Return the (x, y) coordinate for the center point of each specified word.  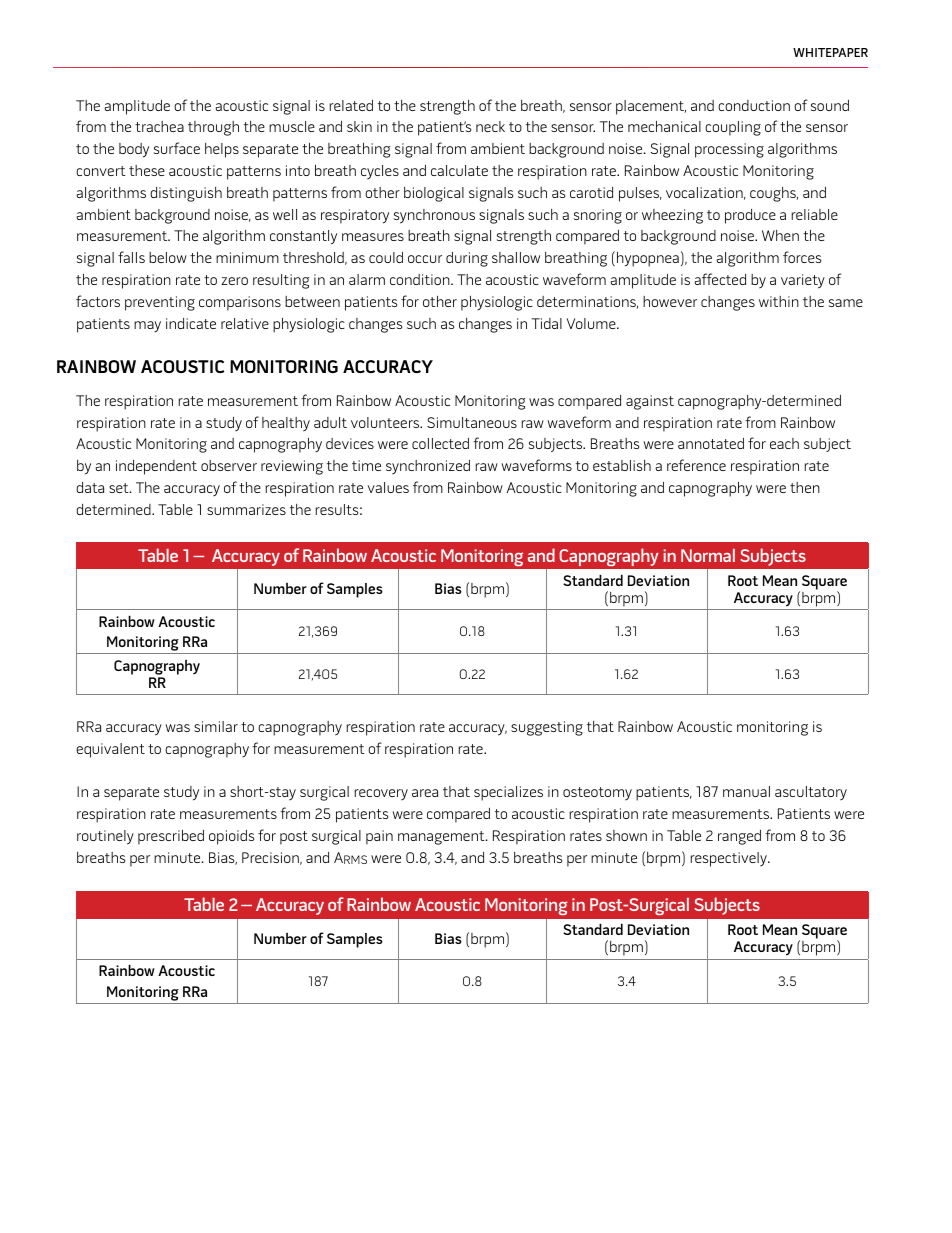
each (784, 443)
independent (156, 467)
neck (490, 126)
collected (440, 443)
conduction (754, 105)
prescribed (171, 837)
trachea (159, 126)
